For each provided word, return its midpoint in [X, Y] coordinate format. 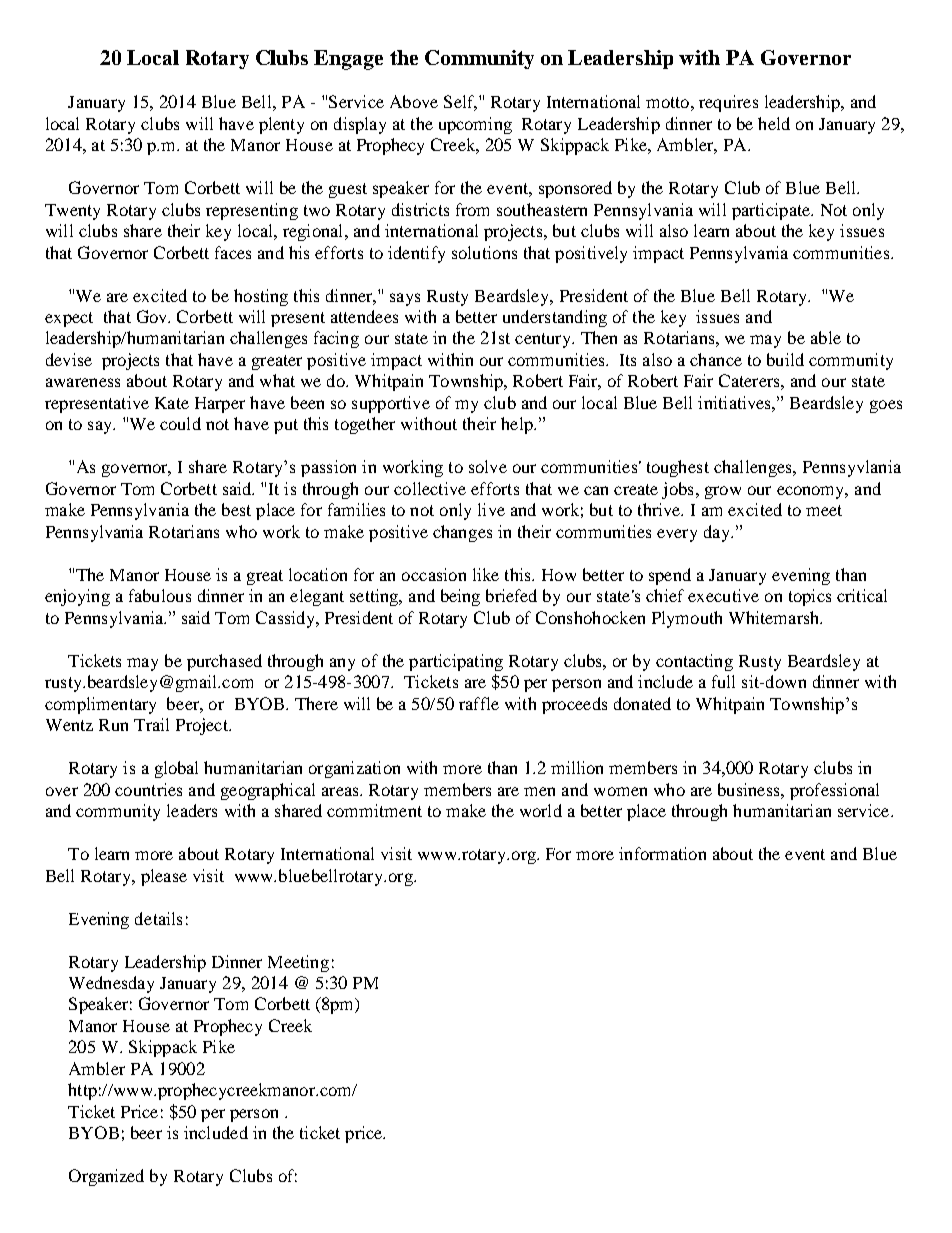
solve [488, 466]
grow [723, 492]
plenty [281, 125]
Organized [106, 1177]
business [750, 789]
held [774, 123]
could [180, 423]
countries [148, 789]
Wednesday [111, 984]
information [662, 853]
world [541, 810]
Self [460, 103]
